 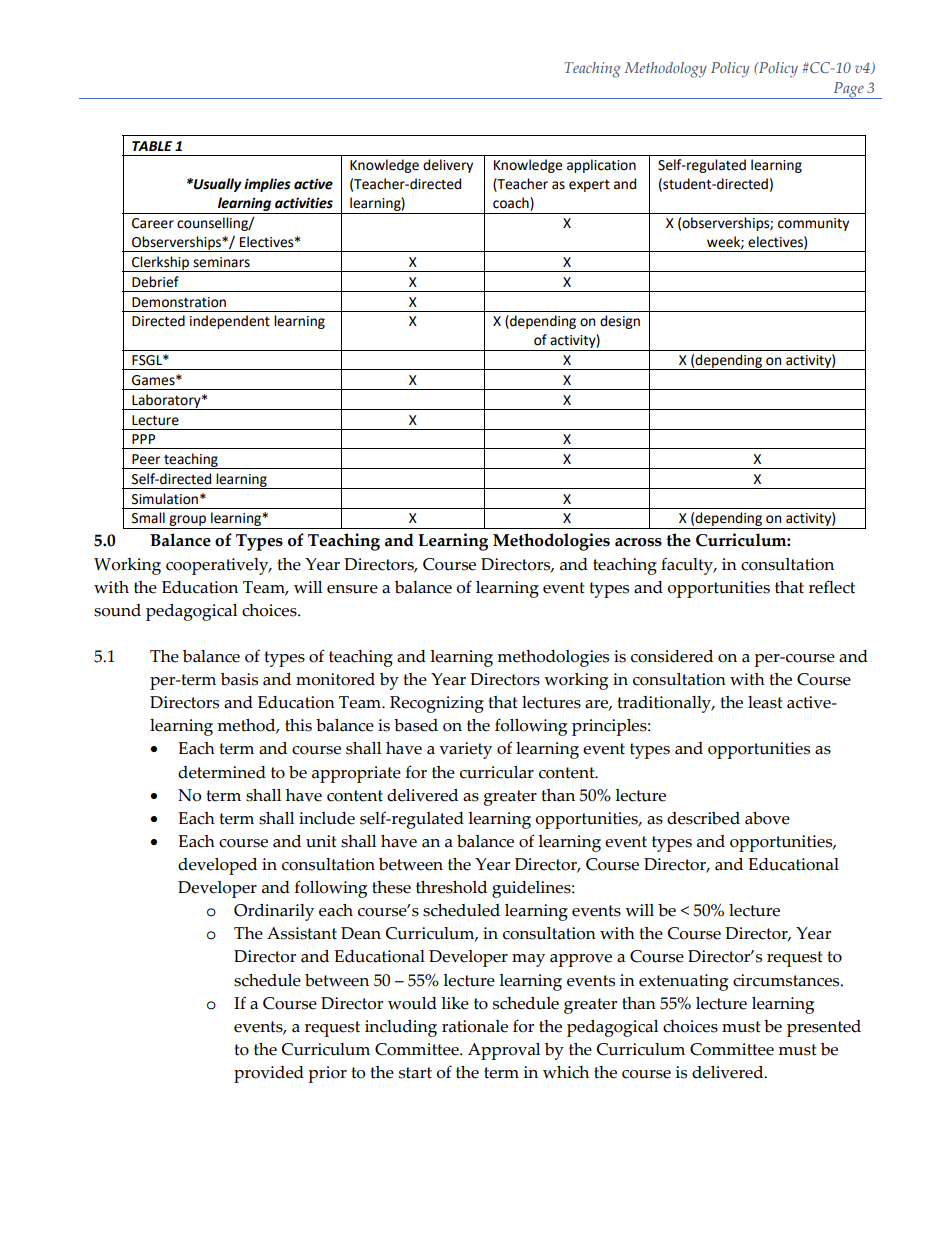 I want to click on delivery, so click(x=448, y=166).
